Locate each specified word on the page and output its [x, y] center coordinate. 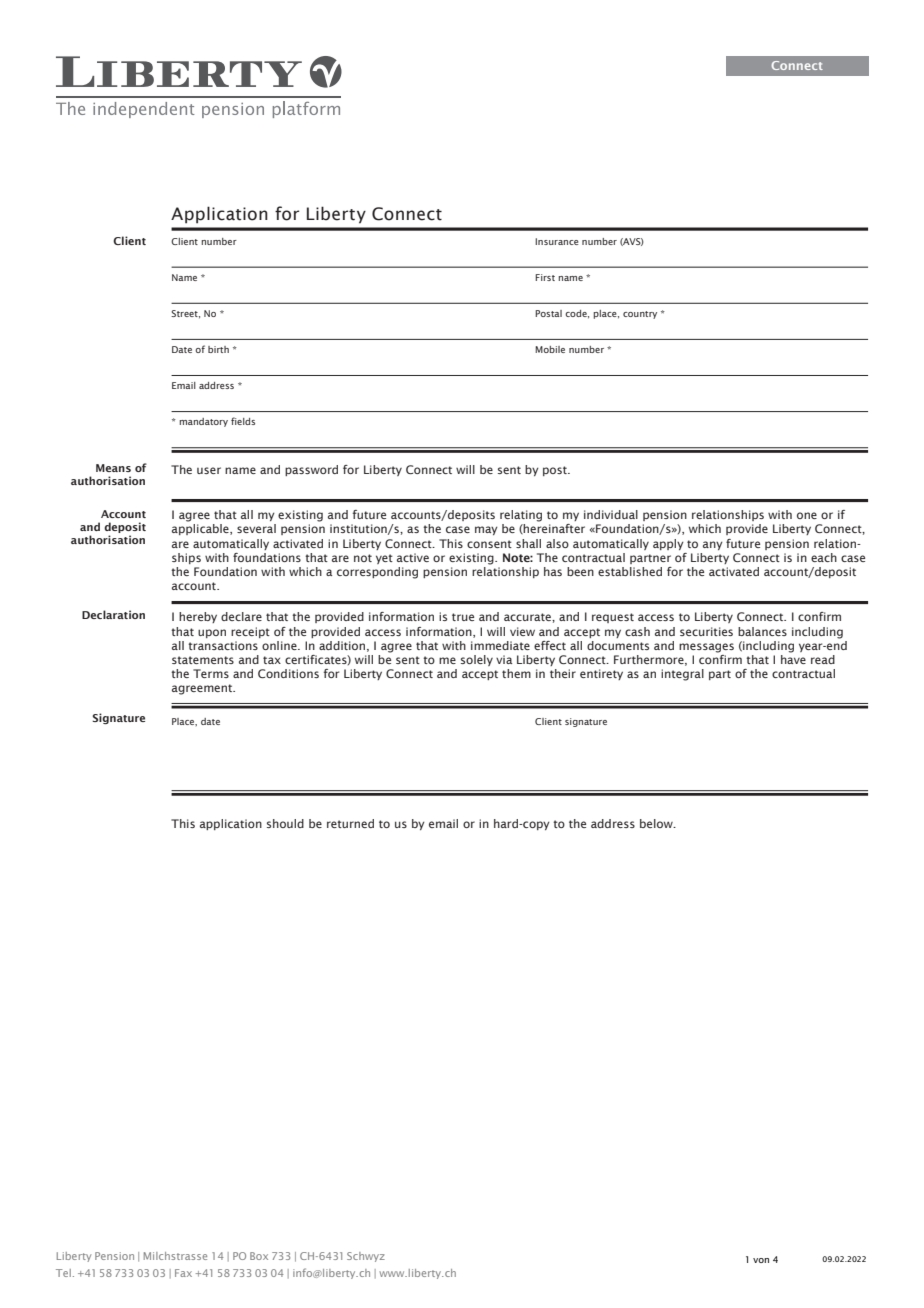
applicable [201, 529]
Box [259, 1256]
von [761, 1260]
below [657, 823]
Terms [211, 673]
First [545, 277]
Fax [183, 1273]
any [713, 545]
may [486, 530]
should [285, 823]
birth [218, 349]
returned [350, 823]
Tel [63, 1273]
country [640, 315]
